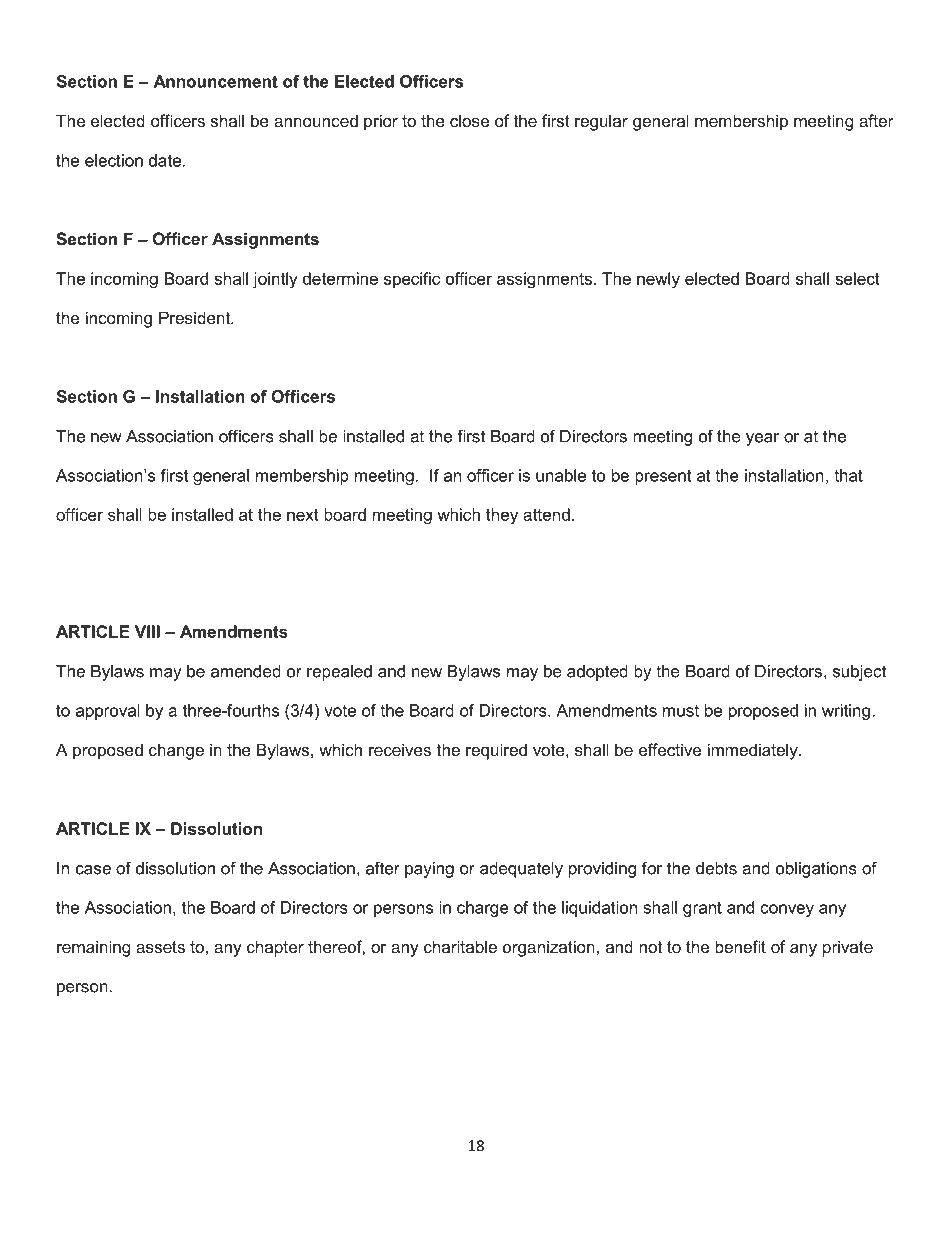  What do you see at coordinates (176, 751) in the image?
I see `change` at bounding box center [176, 751].
